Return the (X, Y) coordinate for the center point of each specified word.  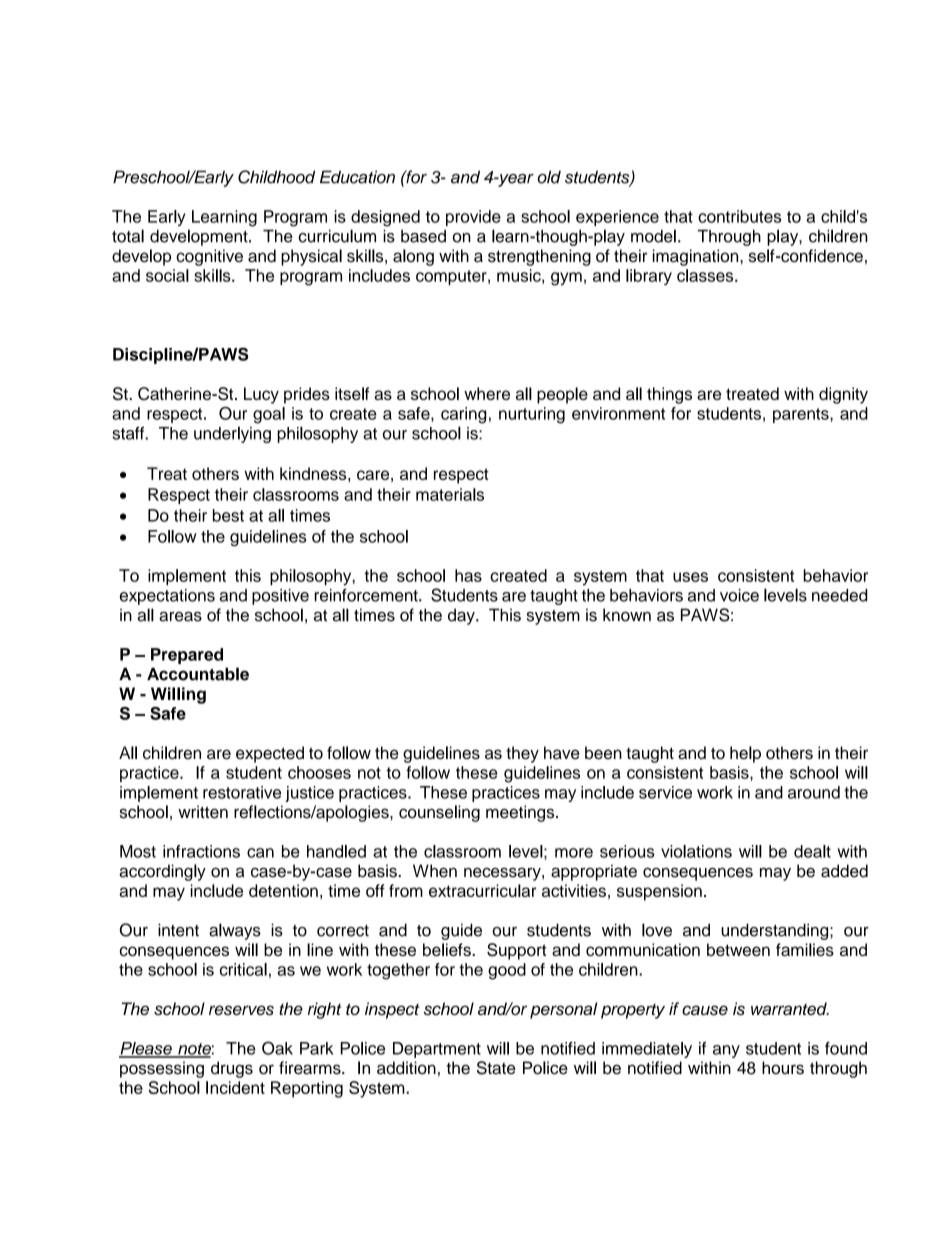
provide (473, 218)
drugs (232, 1069)
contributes (739, 216)
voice (739, 595)
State (496, 1068)
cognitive (209, 257)
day (462, 616)
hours (783, 1068)
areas (180, 617)
